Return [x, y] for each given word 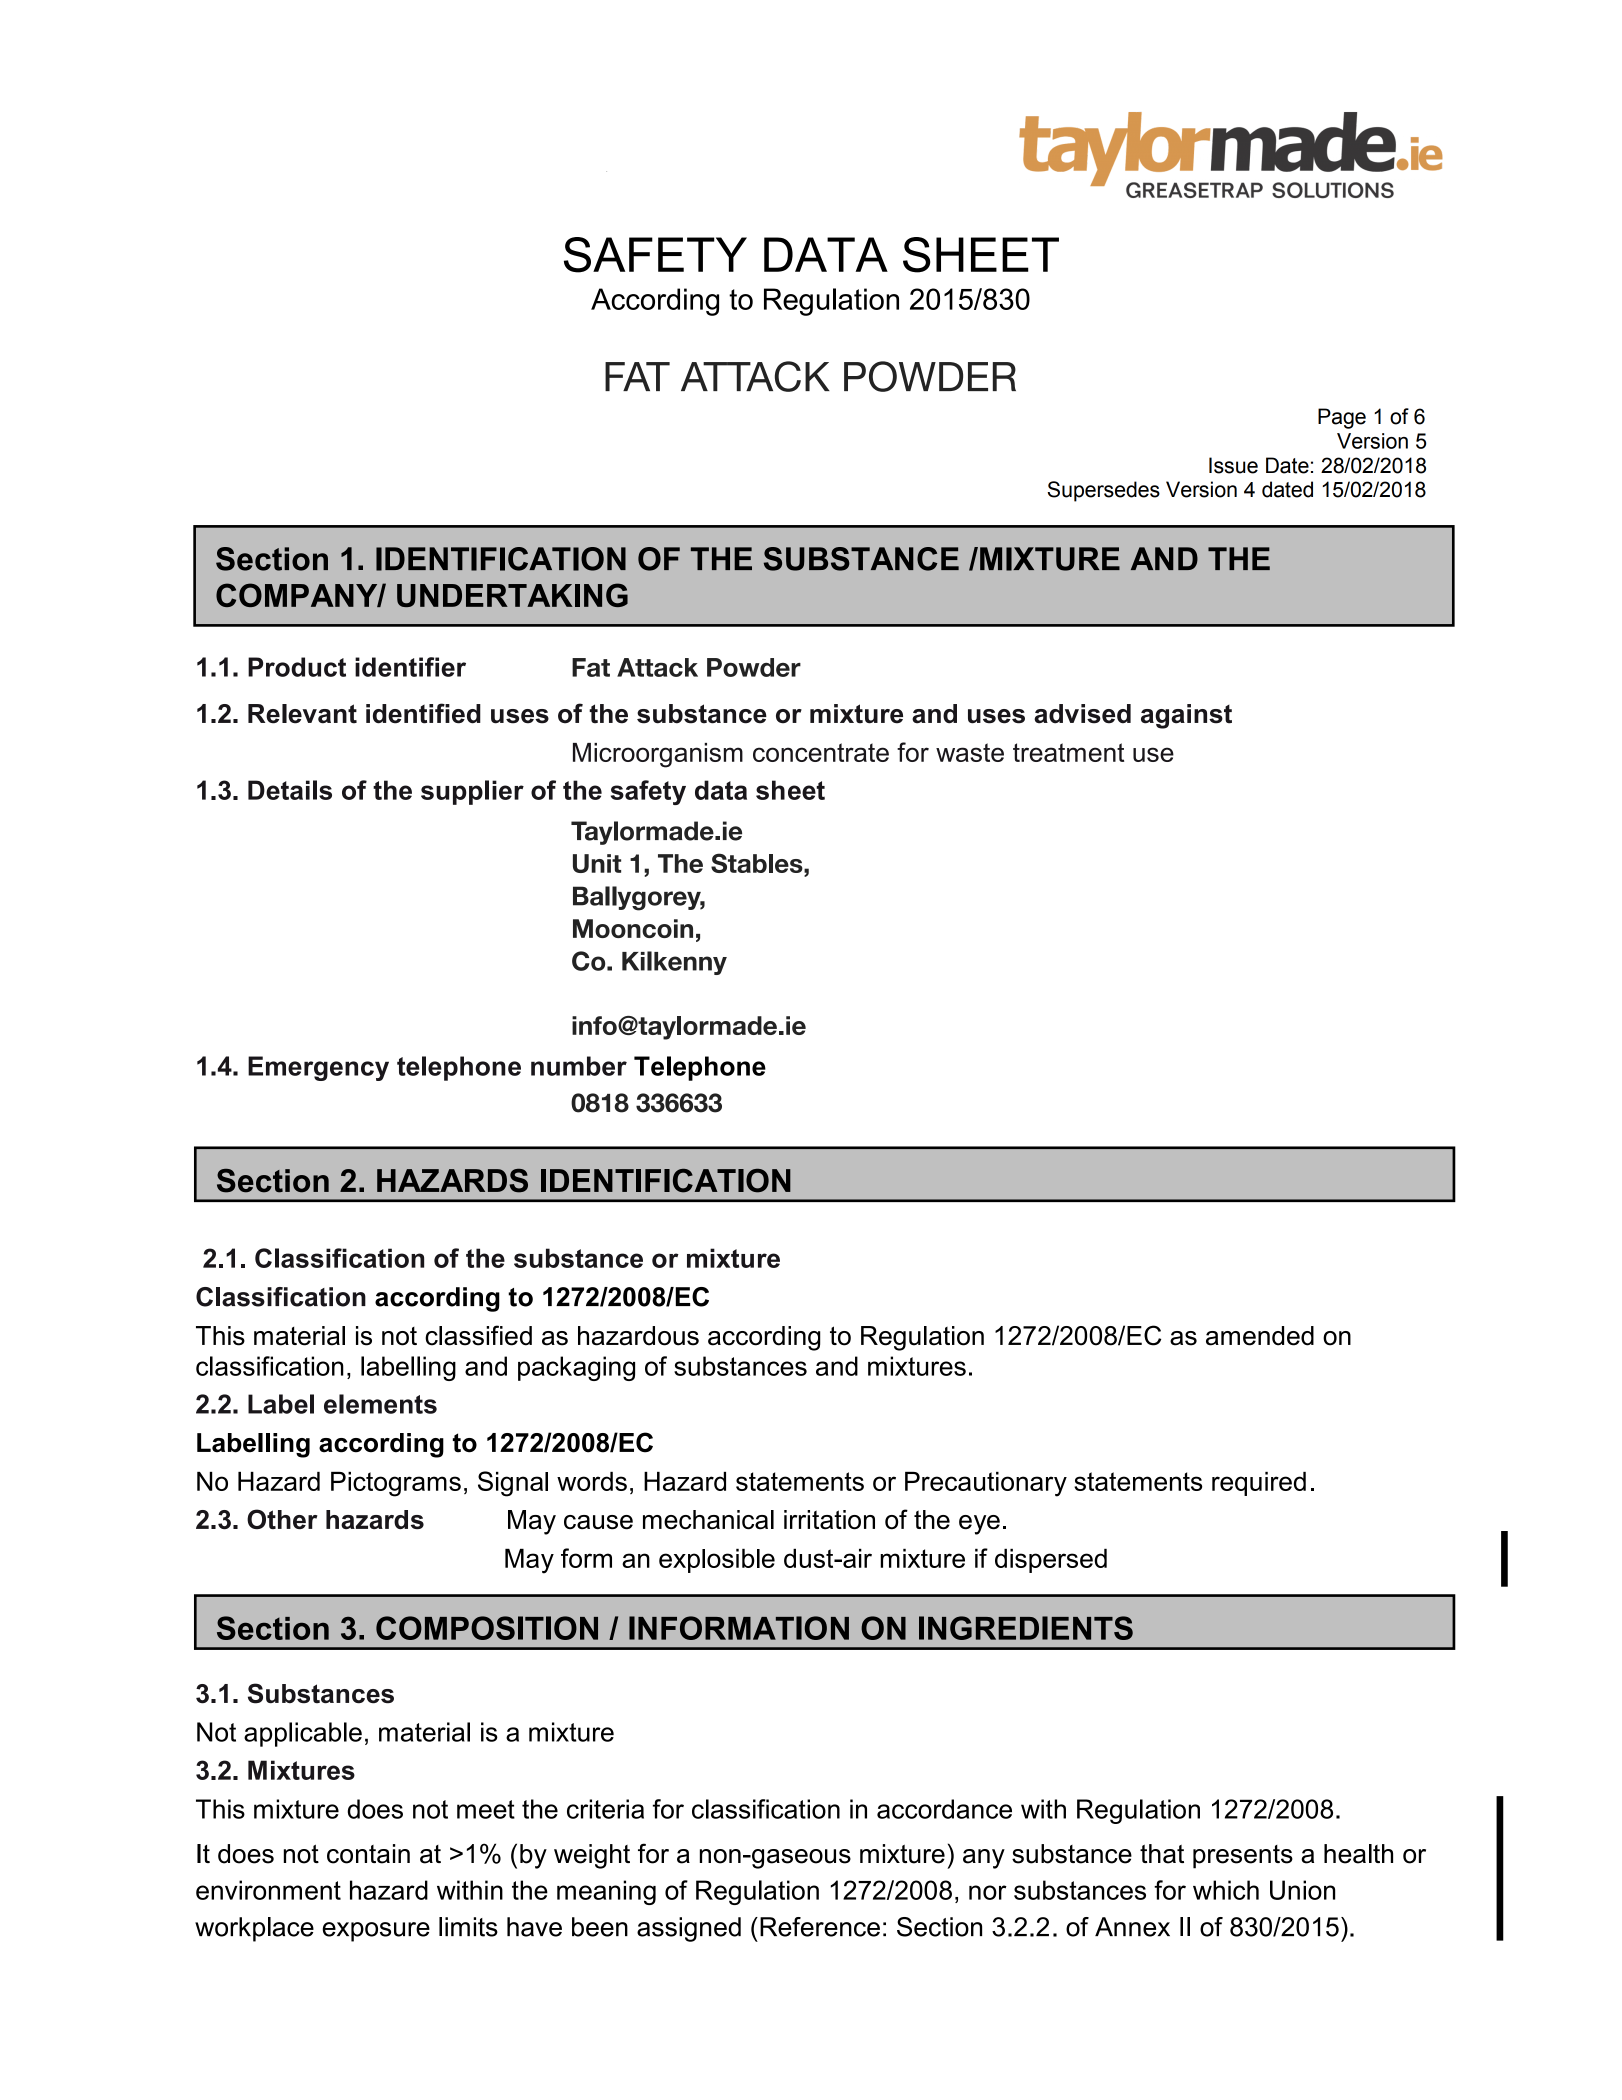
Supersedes [1104, 491]
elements [380, 1404]
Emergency [318, 1068]
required [1259, 1484]
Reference [820, 1927]
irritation [829, 1520]
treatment [1068, 752]
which [1226, 1890]
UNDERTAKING [512, 595]
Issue [1233, 465]
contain [368, 1854]
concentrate [821, 752]
